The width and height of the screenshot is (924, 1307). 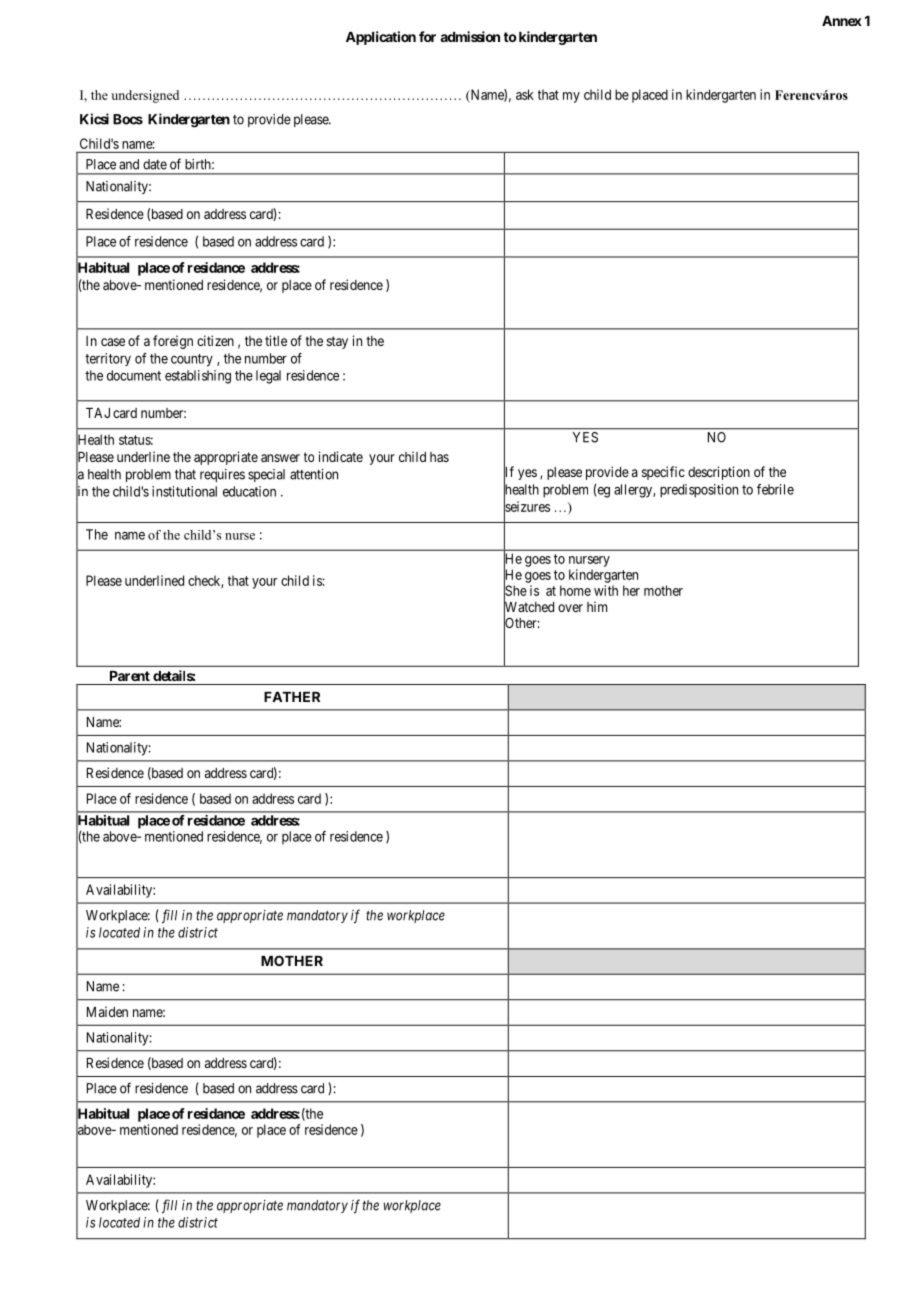 I want to click on stay, so click(x=337, y=342).
